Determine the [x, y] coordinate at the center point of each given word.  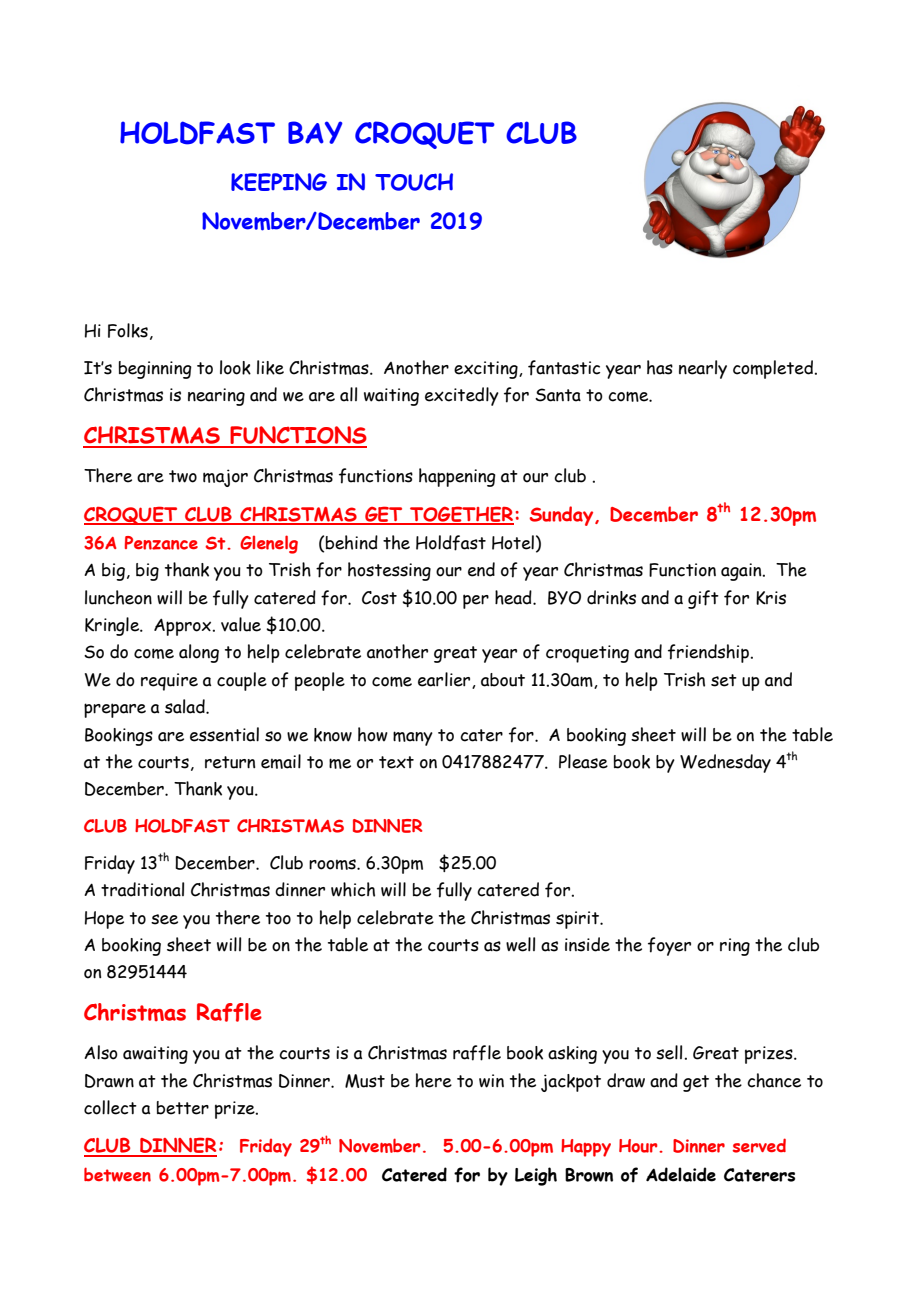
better [183, 1108]
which [353, 889]
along [199, 653]
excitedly [462, 396]
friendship [710, 653]
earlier [445, 680]
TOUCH [414, 182]
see [164, 919]
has [660, 367]
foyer [669, 946]
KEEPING [279, 182]
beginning [155, 370]
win [491, 1081]
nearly [703, 369]
